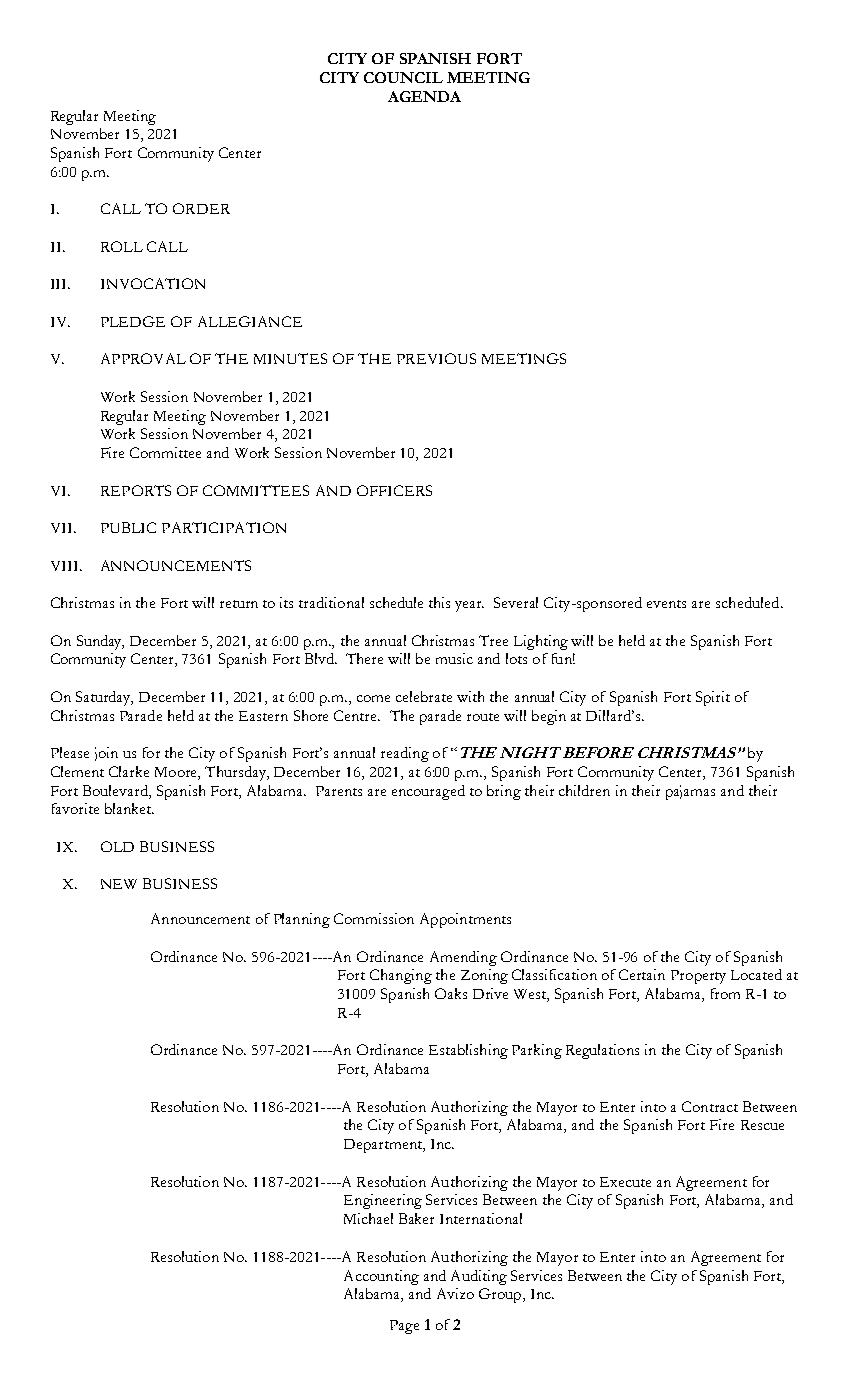  What do you see at coordinates (424, 696) in the screenshot?
I see `celebrate` at bounding box center [424, 696].
